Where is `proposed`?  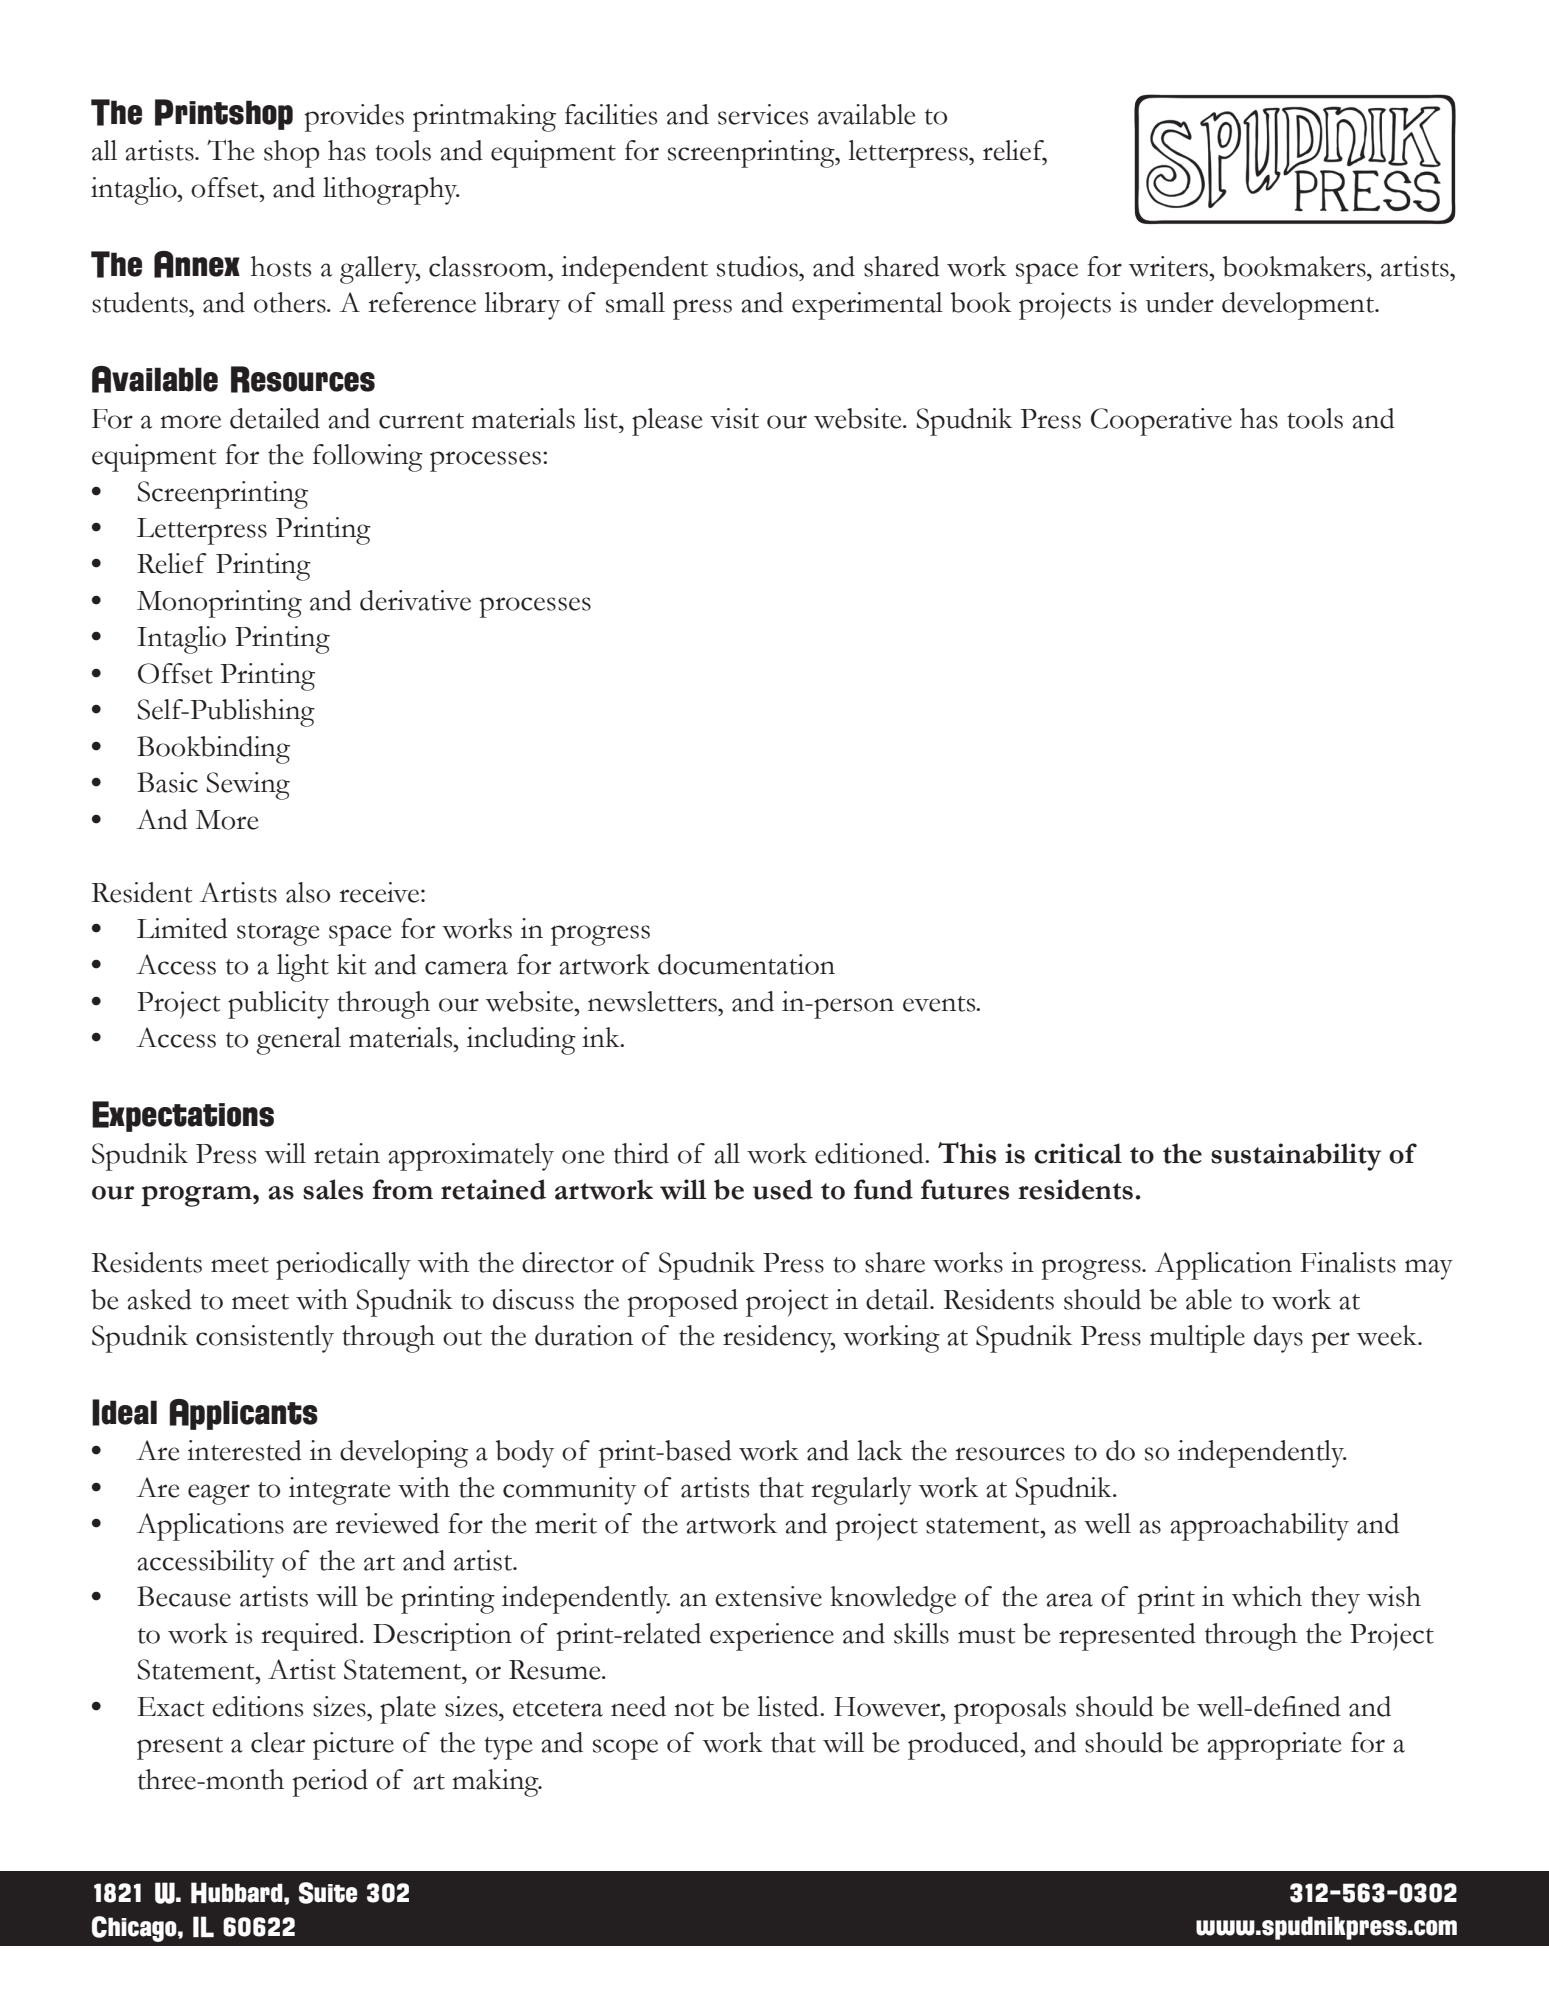 proposed is located at coordinates (683, 1303).
